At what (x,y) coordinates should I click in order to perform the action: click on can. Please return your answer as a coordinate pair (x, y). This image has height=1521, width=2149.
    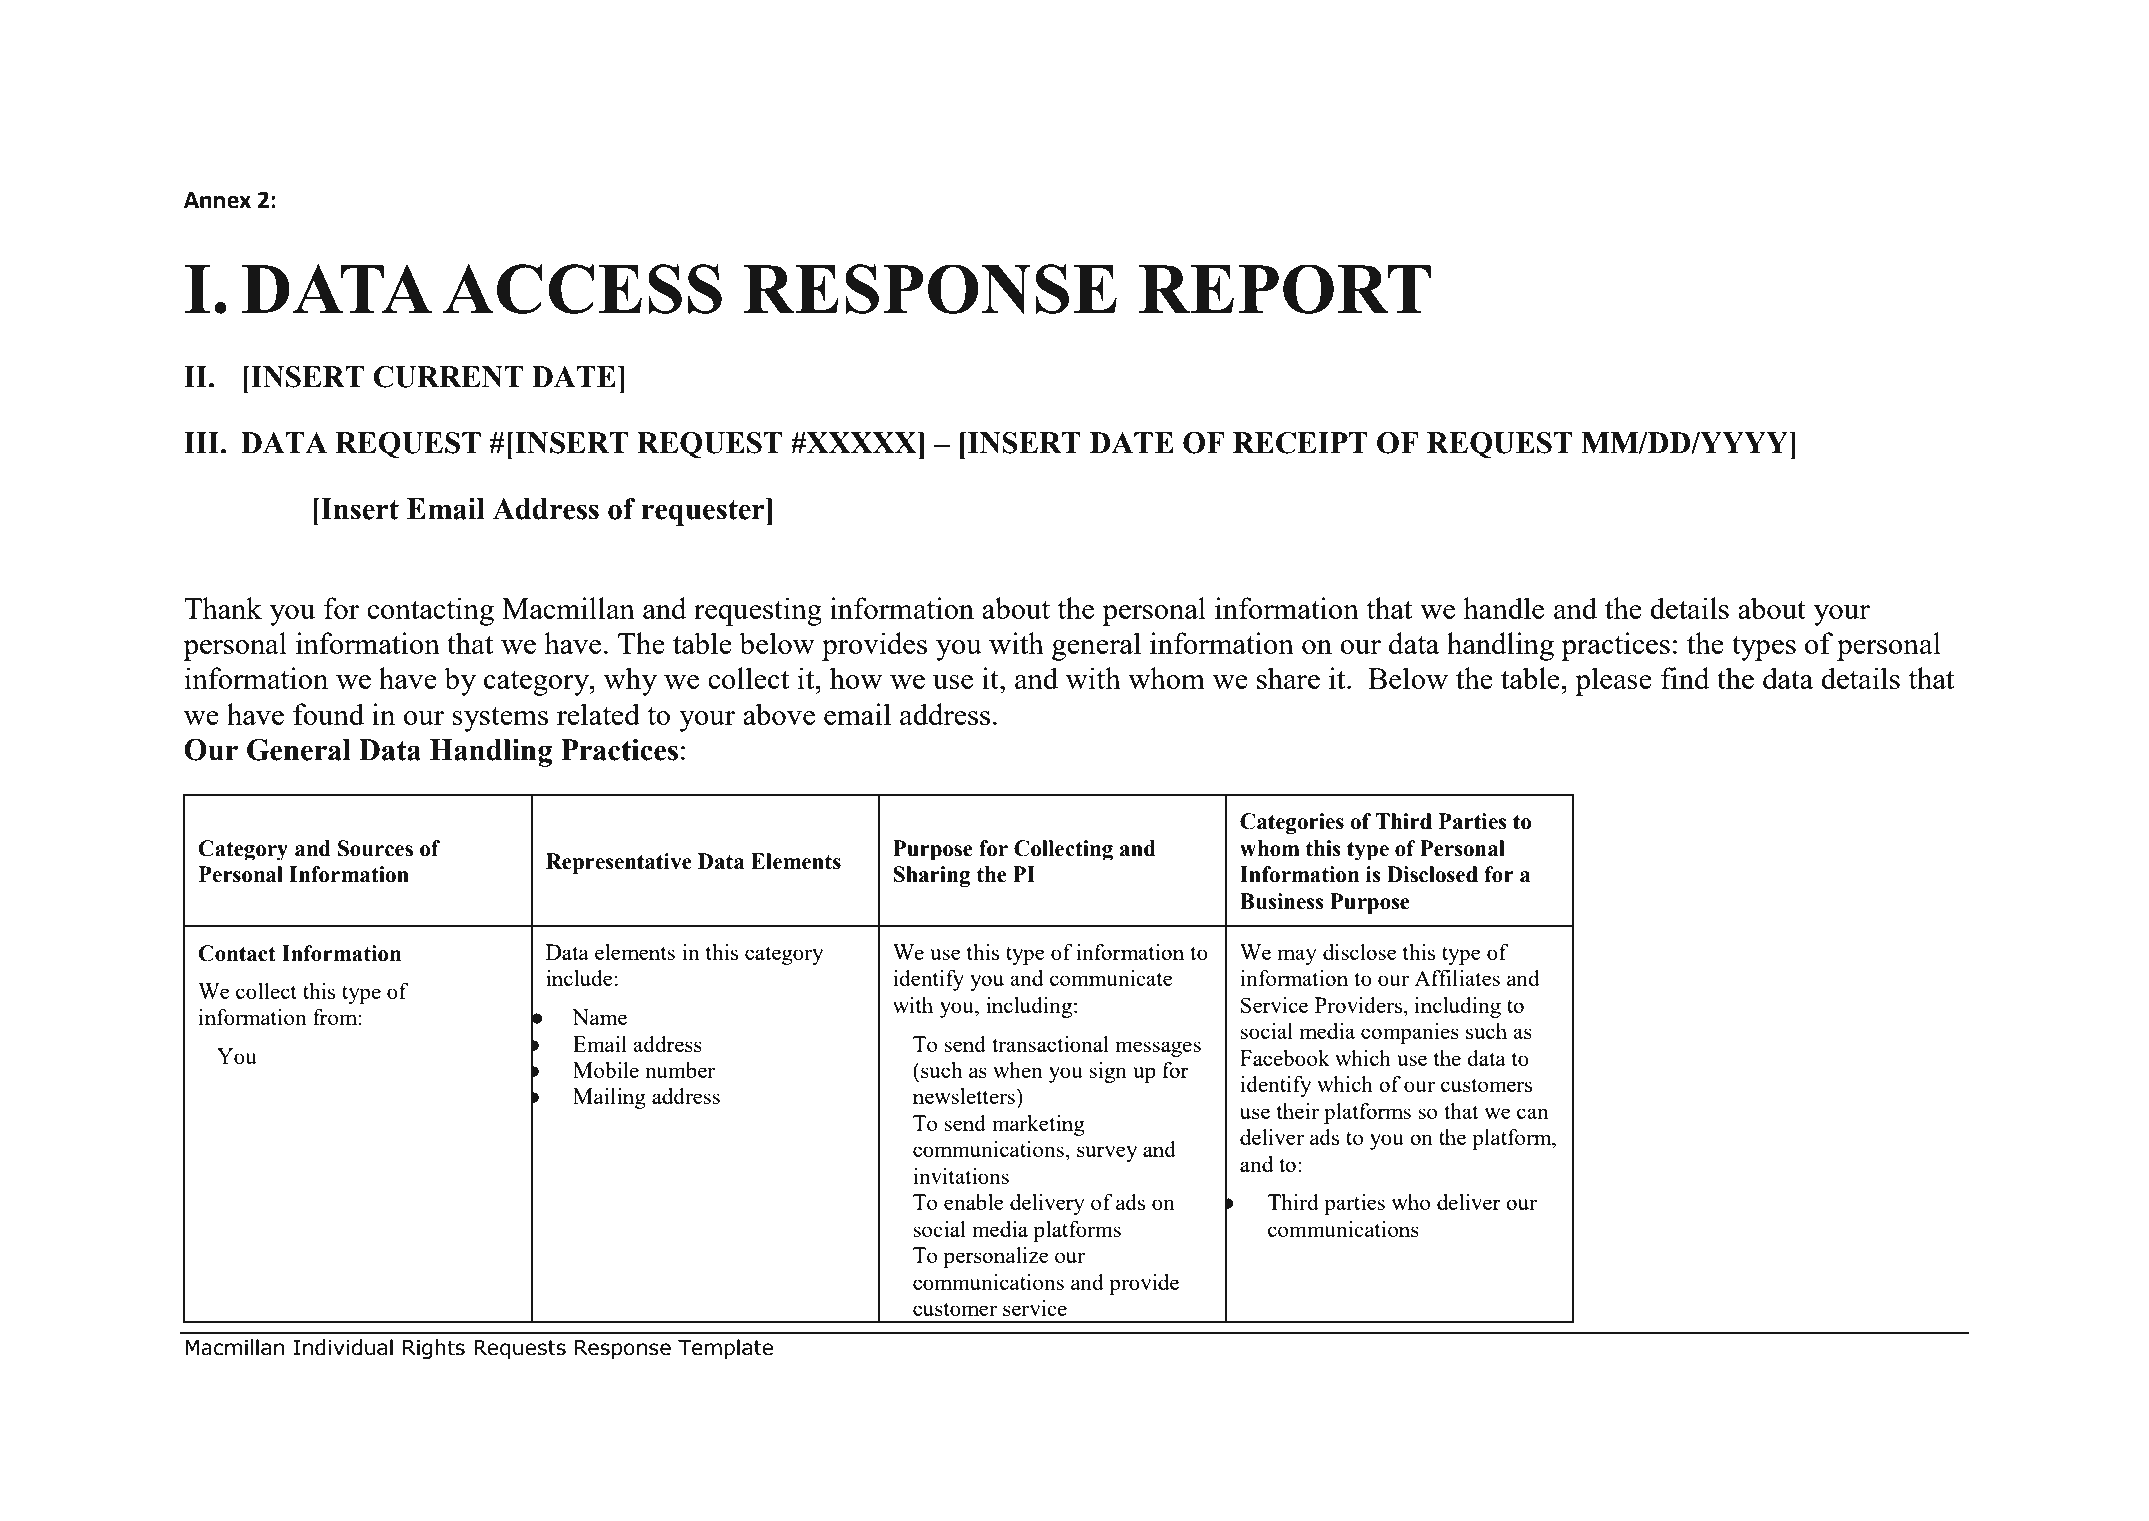
    Looking at the image, I should click on (1533, 1113).
